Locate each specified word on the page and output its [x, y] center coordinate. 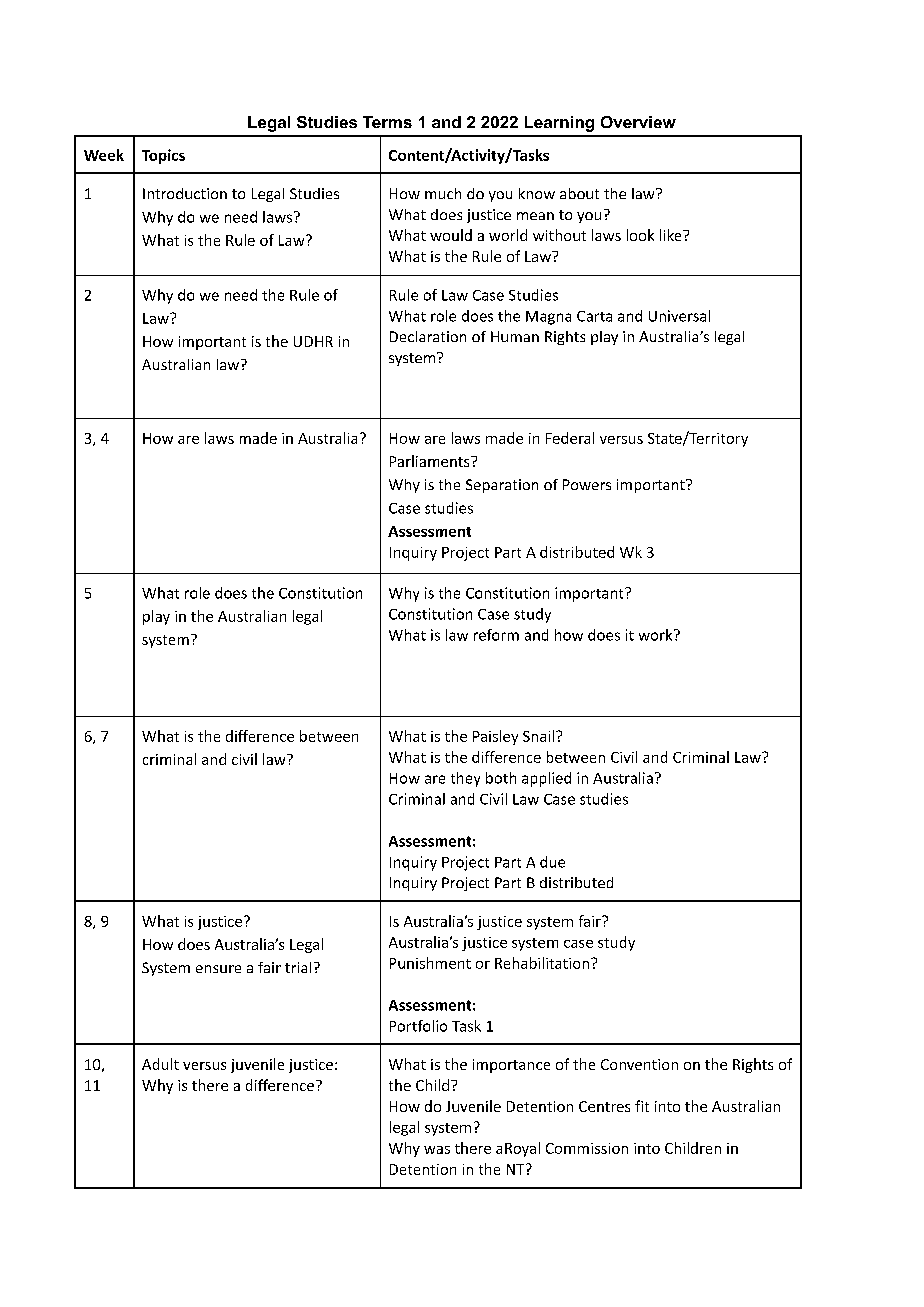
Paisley [495, 737]
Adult [160, 1064]
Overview [638, 122]
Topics [163, 156]
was [437, 1150]
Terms [387, 122]
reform [496, 635]
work [657, 635]
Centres [604, 1106]
